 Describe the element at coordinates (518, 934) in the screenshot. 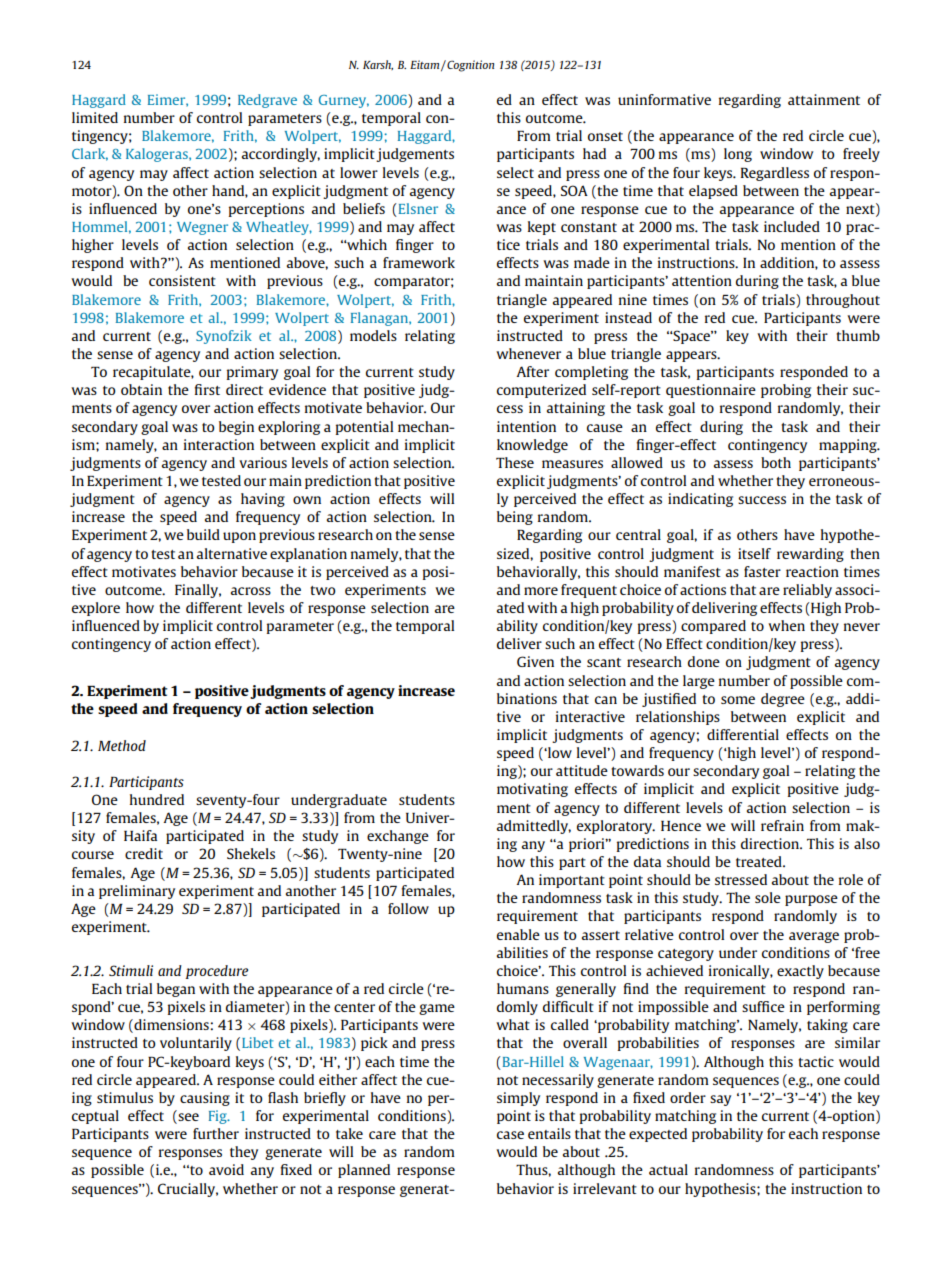

I see `enable` at that location.
